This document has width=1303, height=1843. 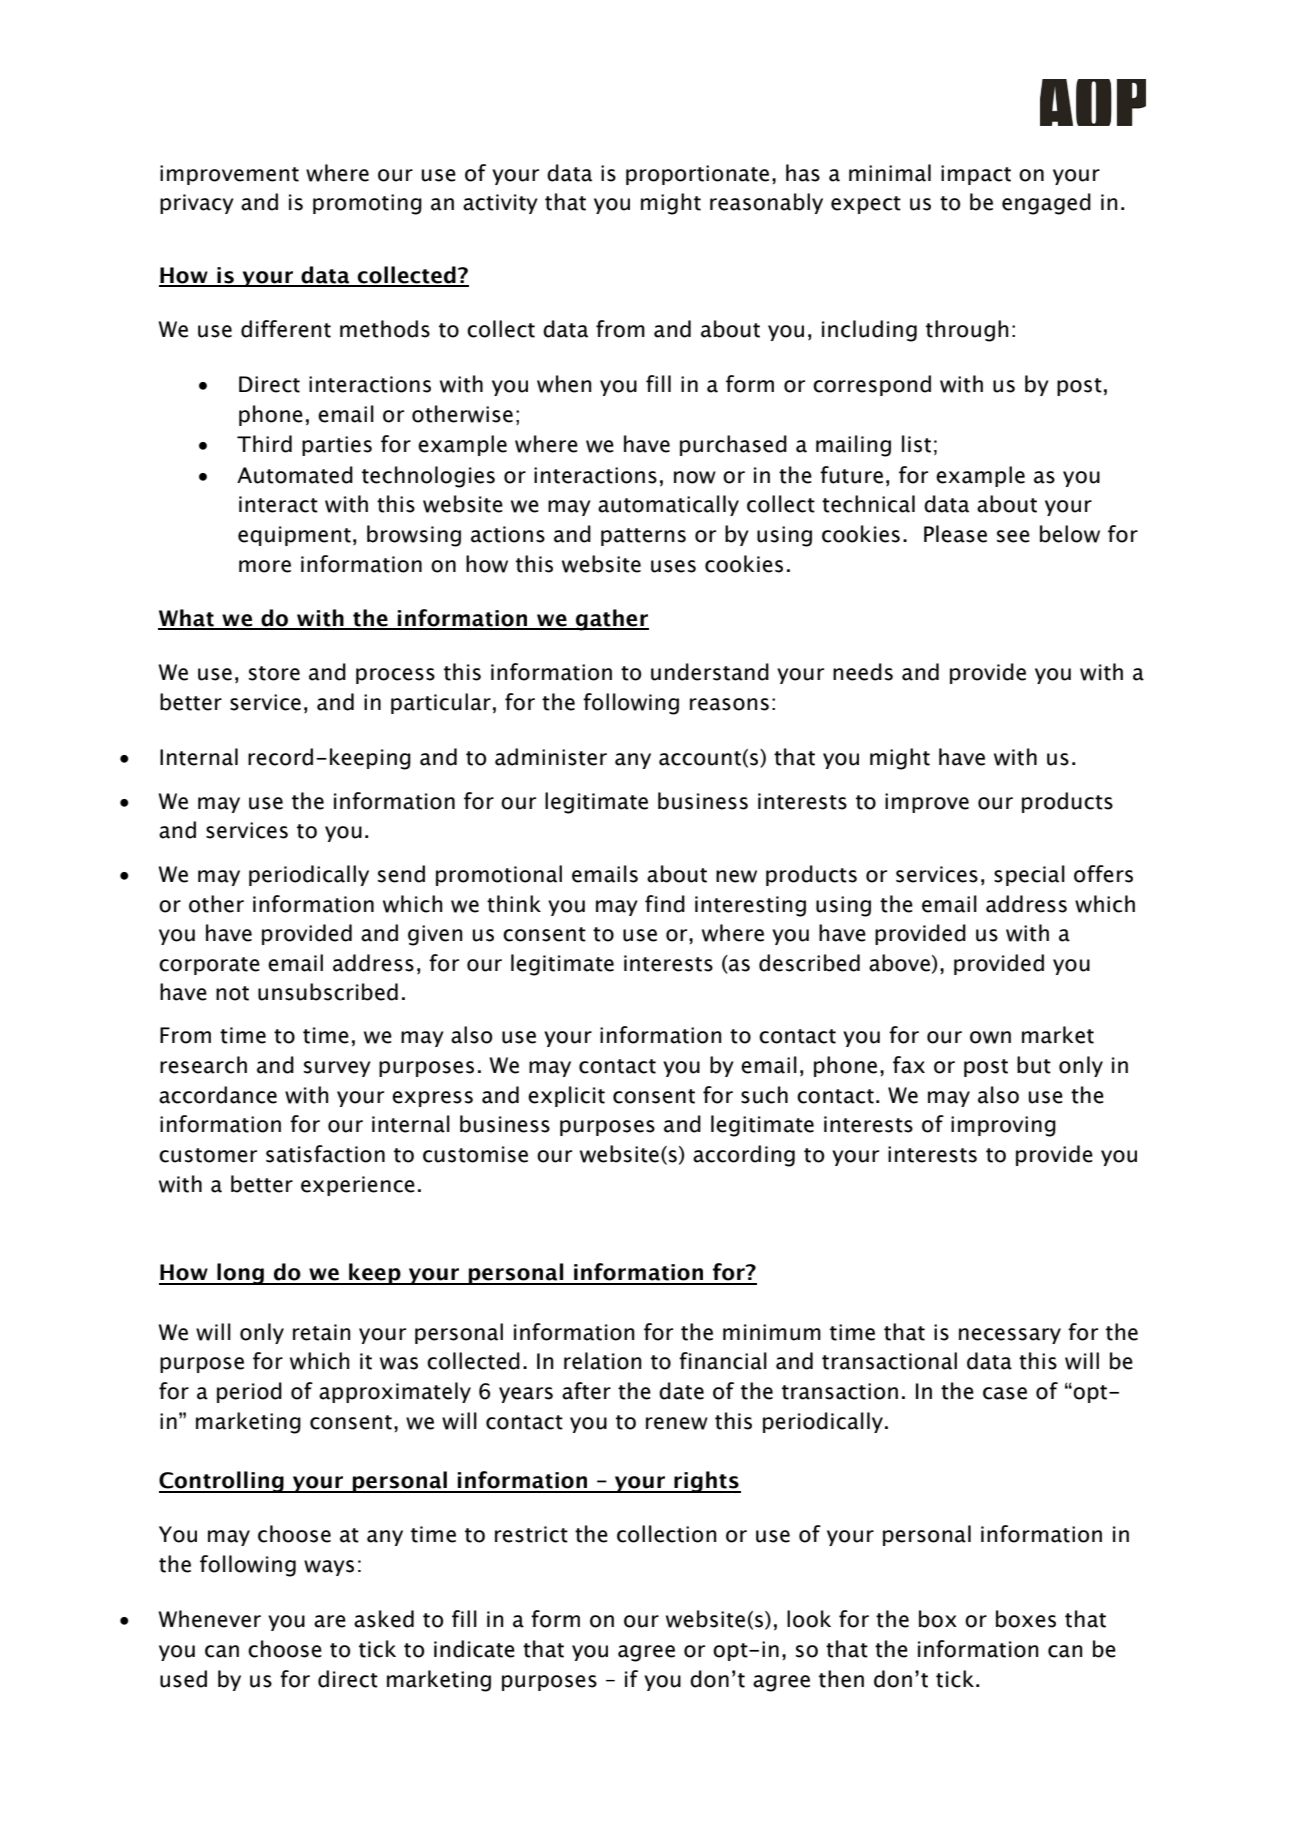 I want to click on are, so click(x=330, y=1621).
